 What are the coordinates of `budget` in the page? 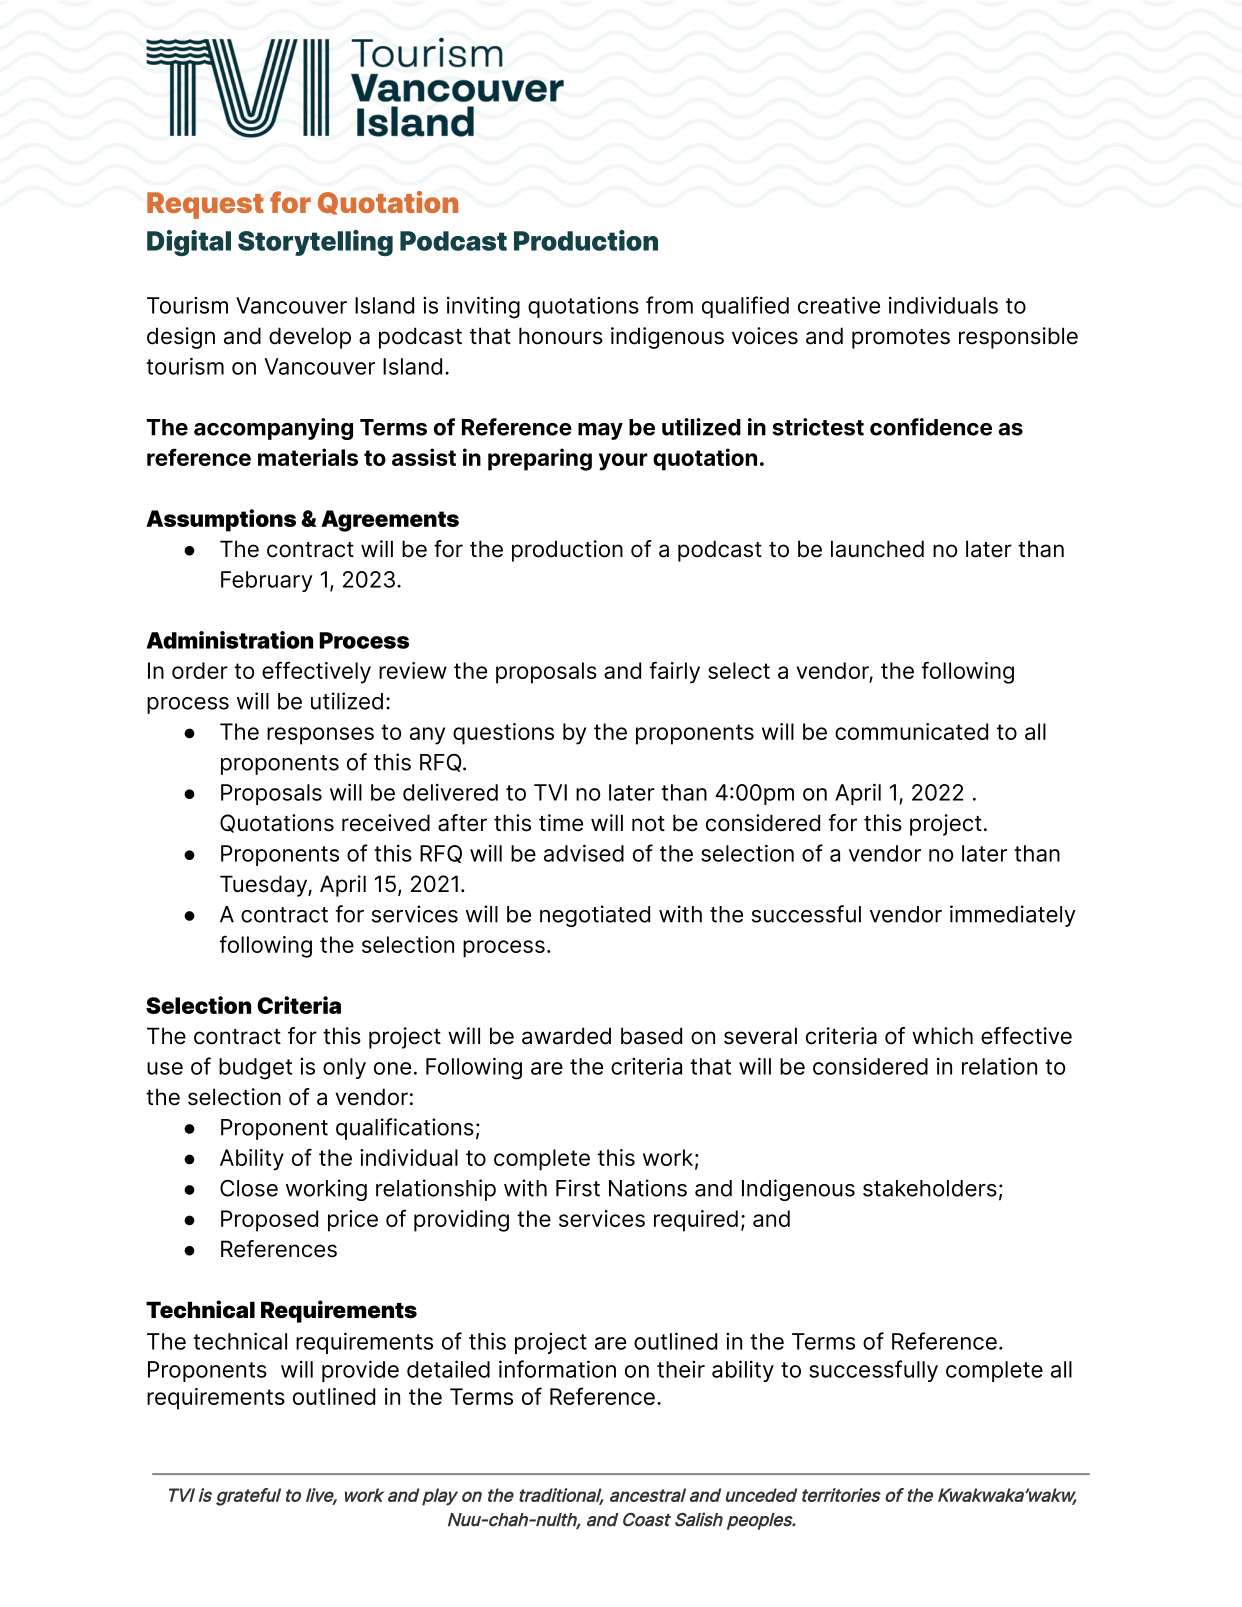 It's located at (255, 1069).
